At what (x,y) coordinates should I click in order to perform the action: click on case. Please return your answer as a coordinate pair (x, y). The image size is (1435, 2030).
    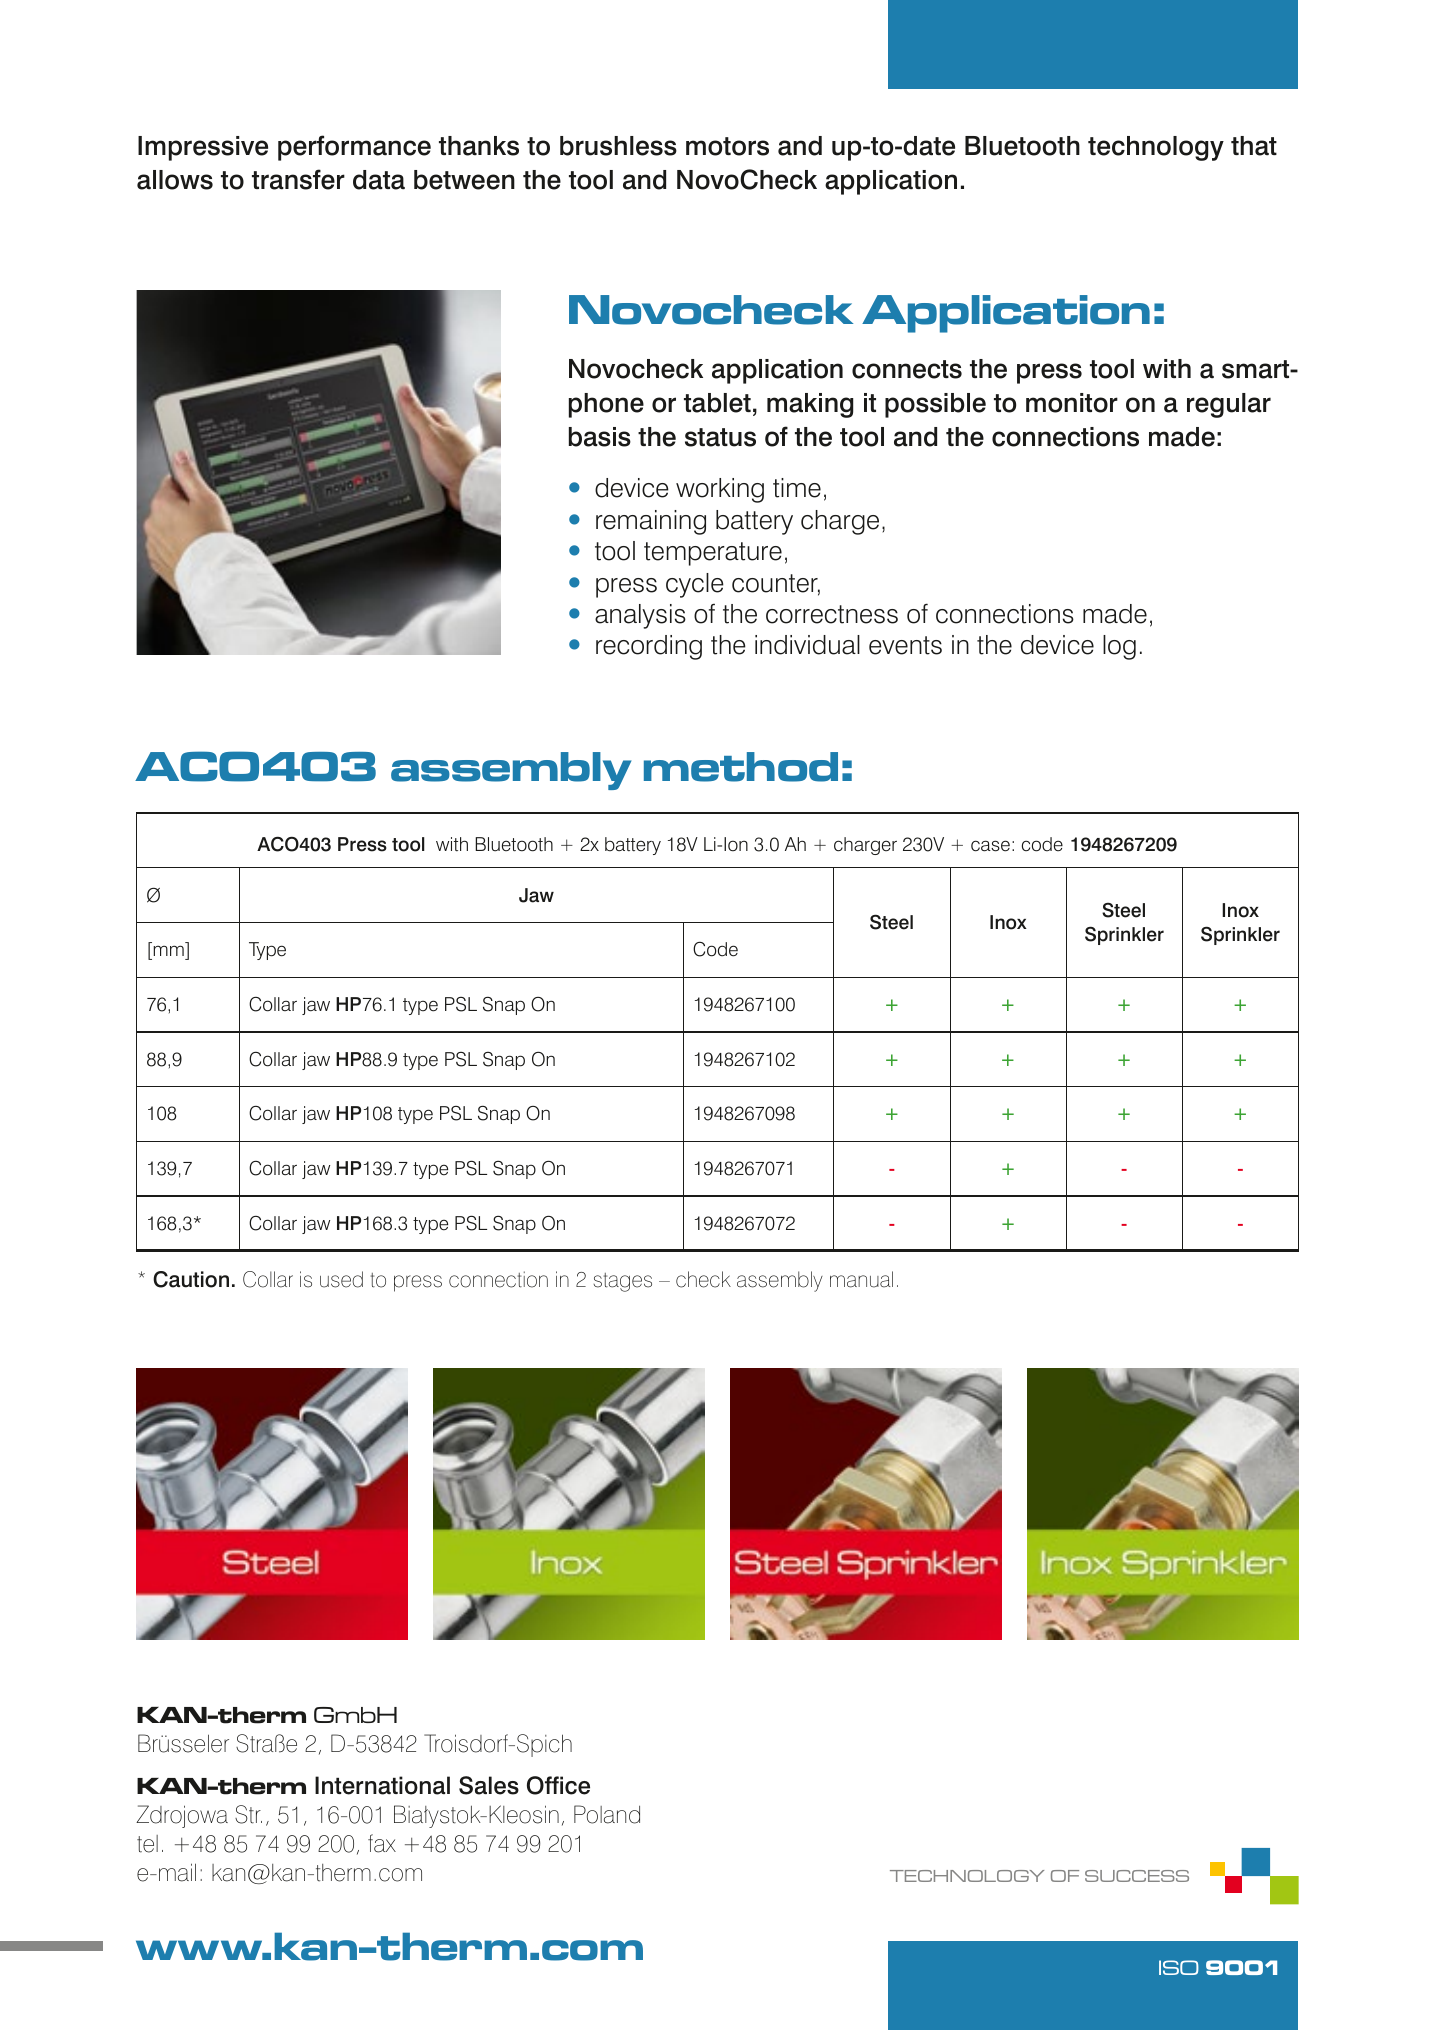
    Looking at the image, I should click on (990, 846).
